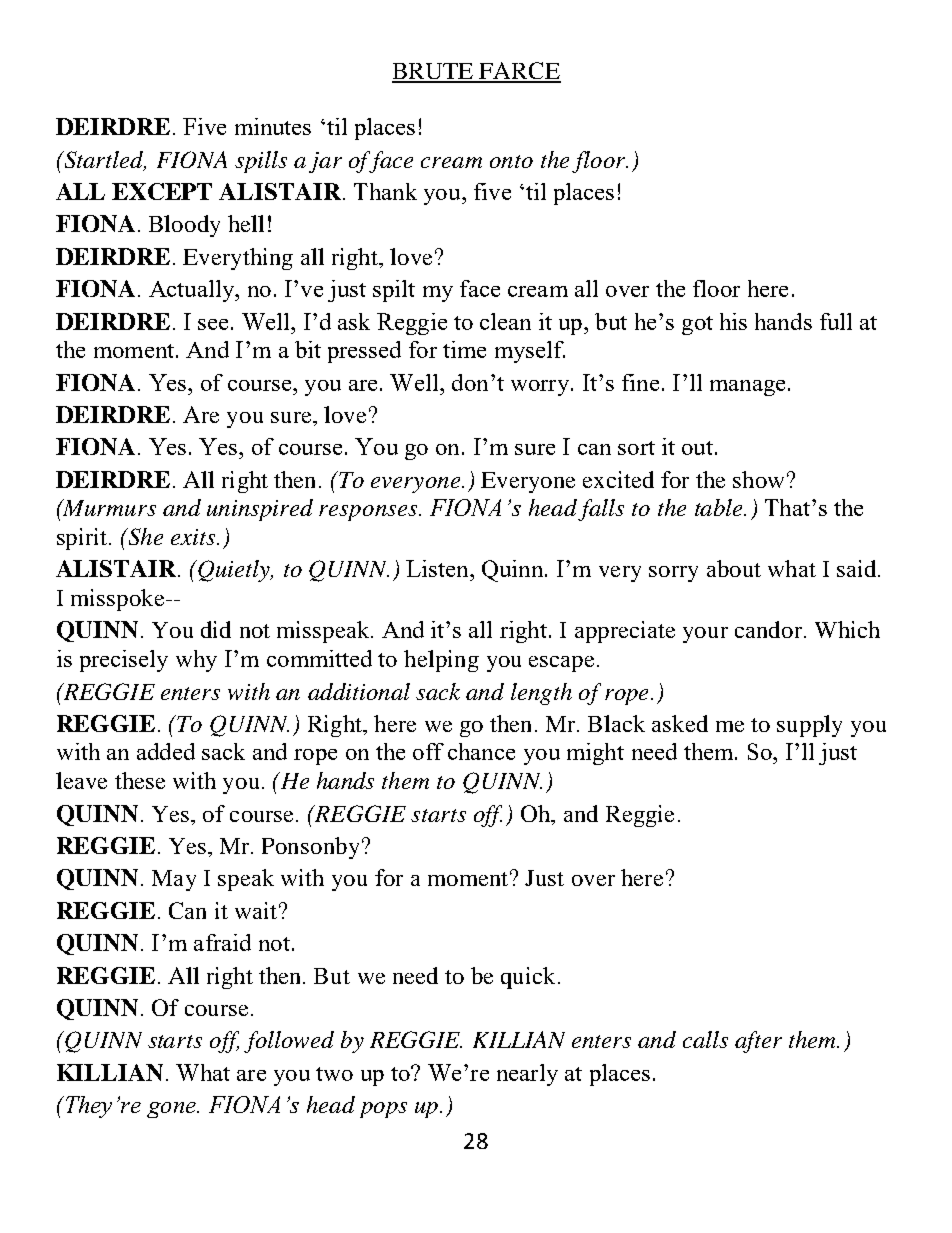 This screenshot has height=1233, width=952. What do you see at coordinates (519, 72) in the screenshot?
I see `FARCE` at bounding box center [519, 72].
